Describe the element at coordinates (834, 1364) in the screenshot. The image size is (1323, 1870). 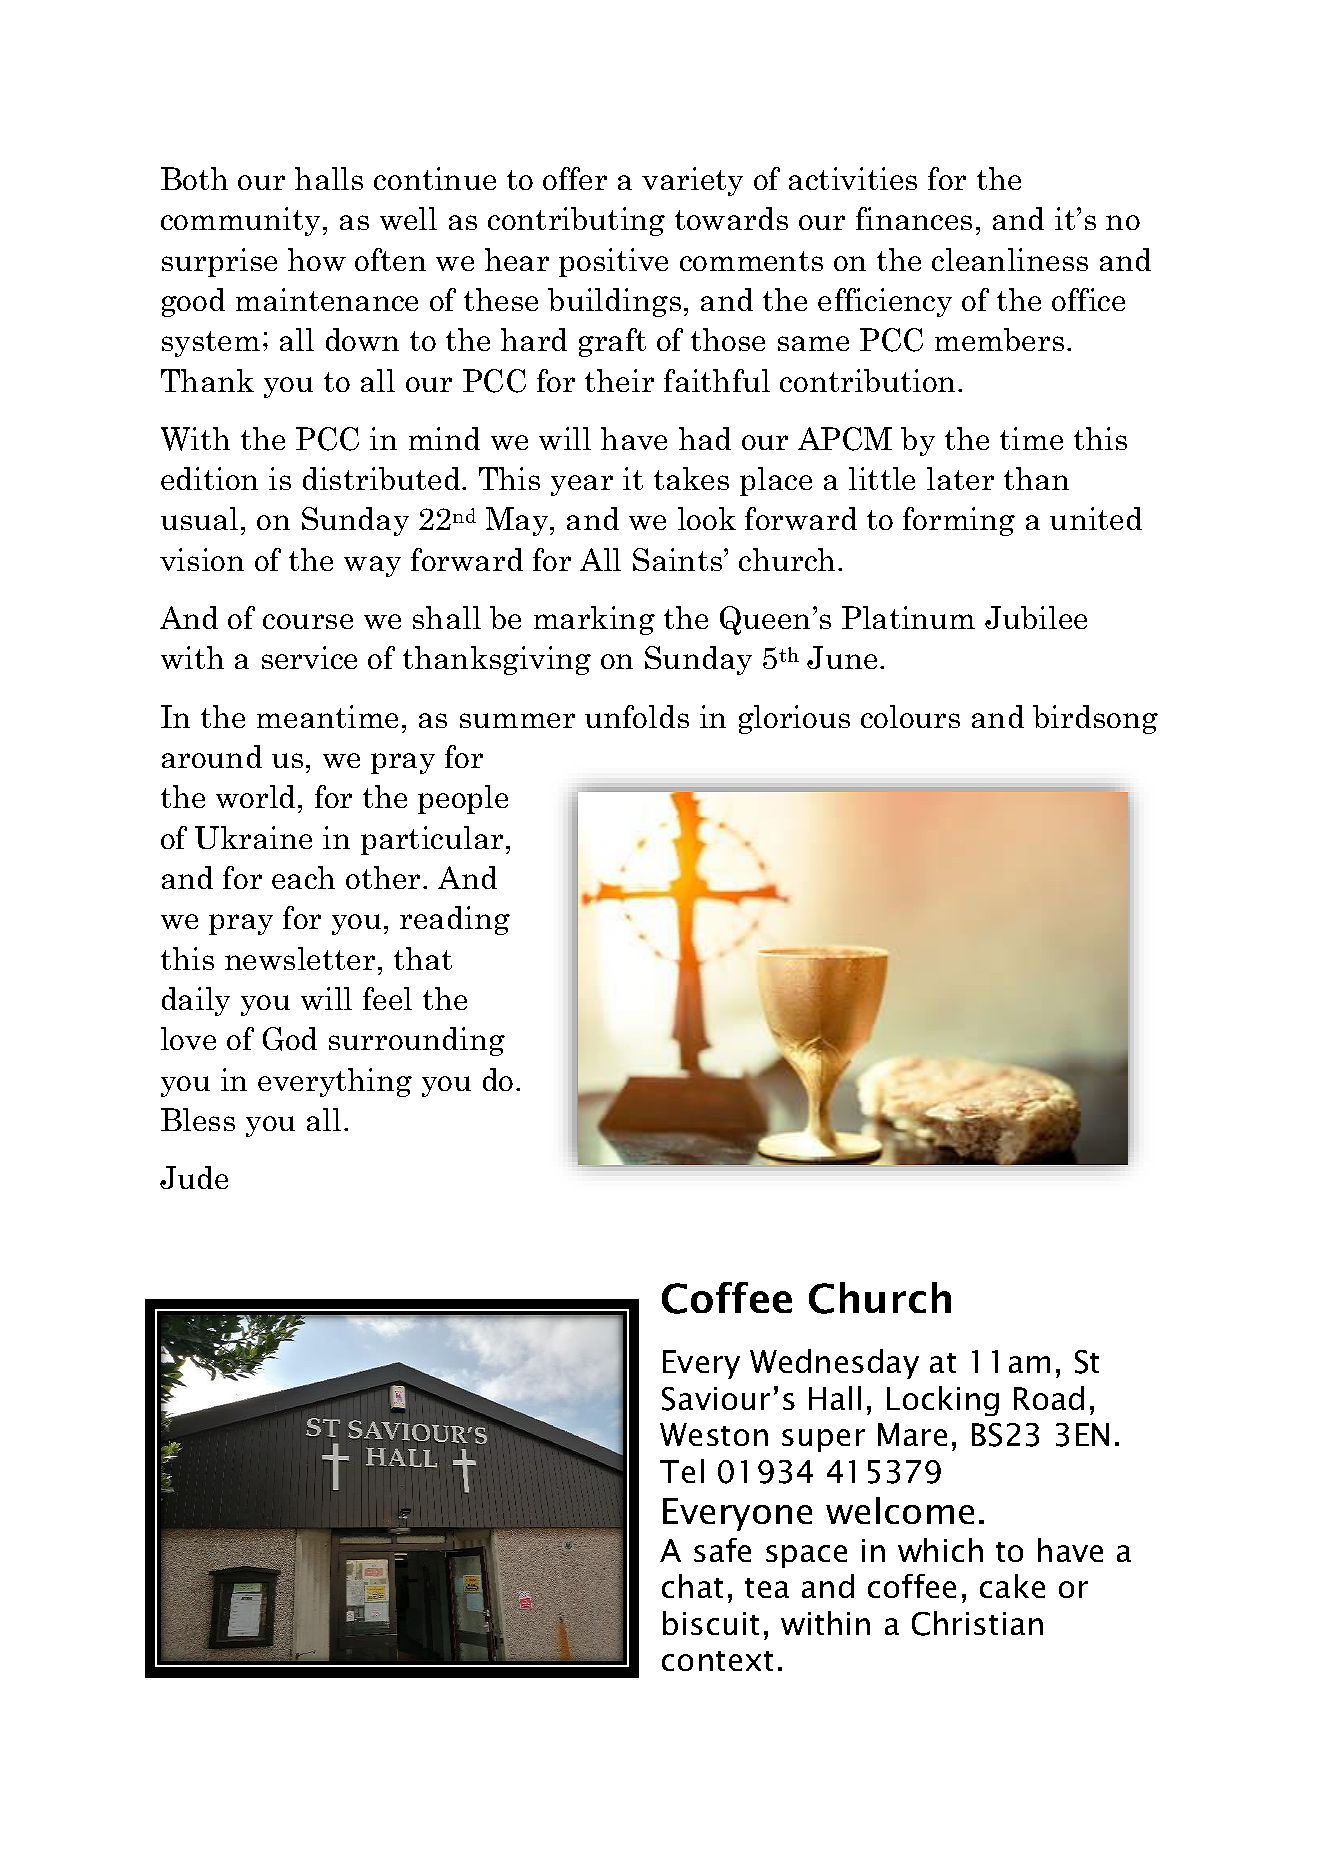
I see `Wednesday` at that location.
